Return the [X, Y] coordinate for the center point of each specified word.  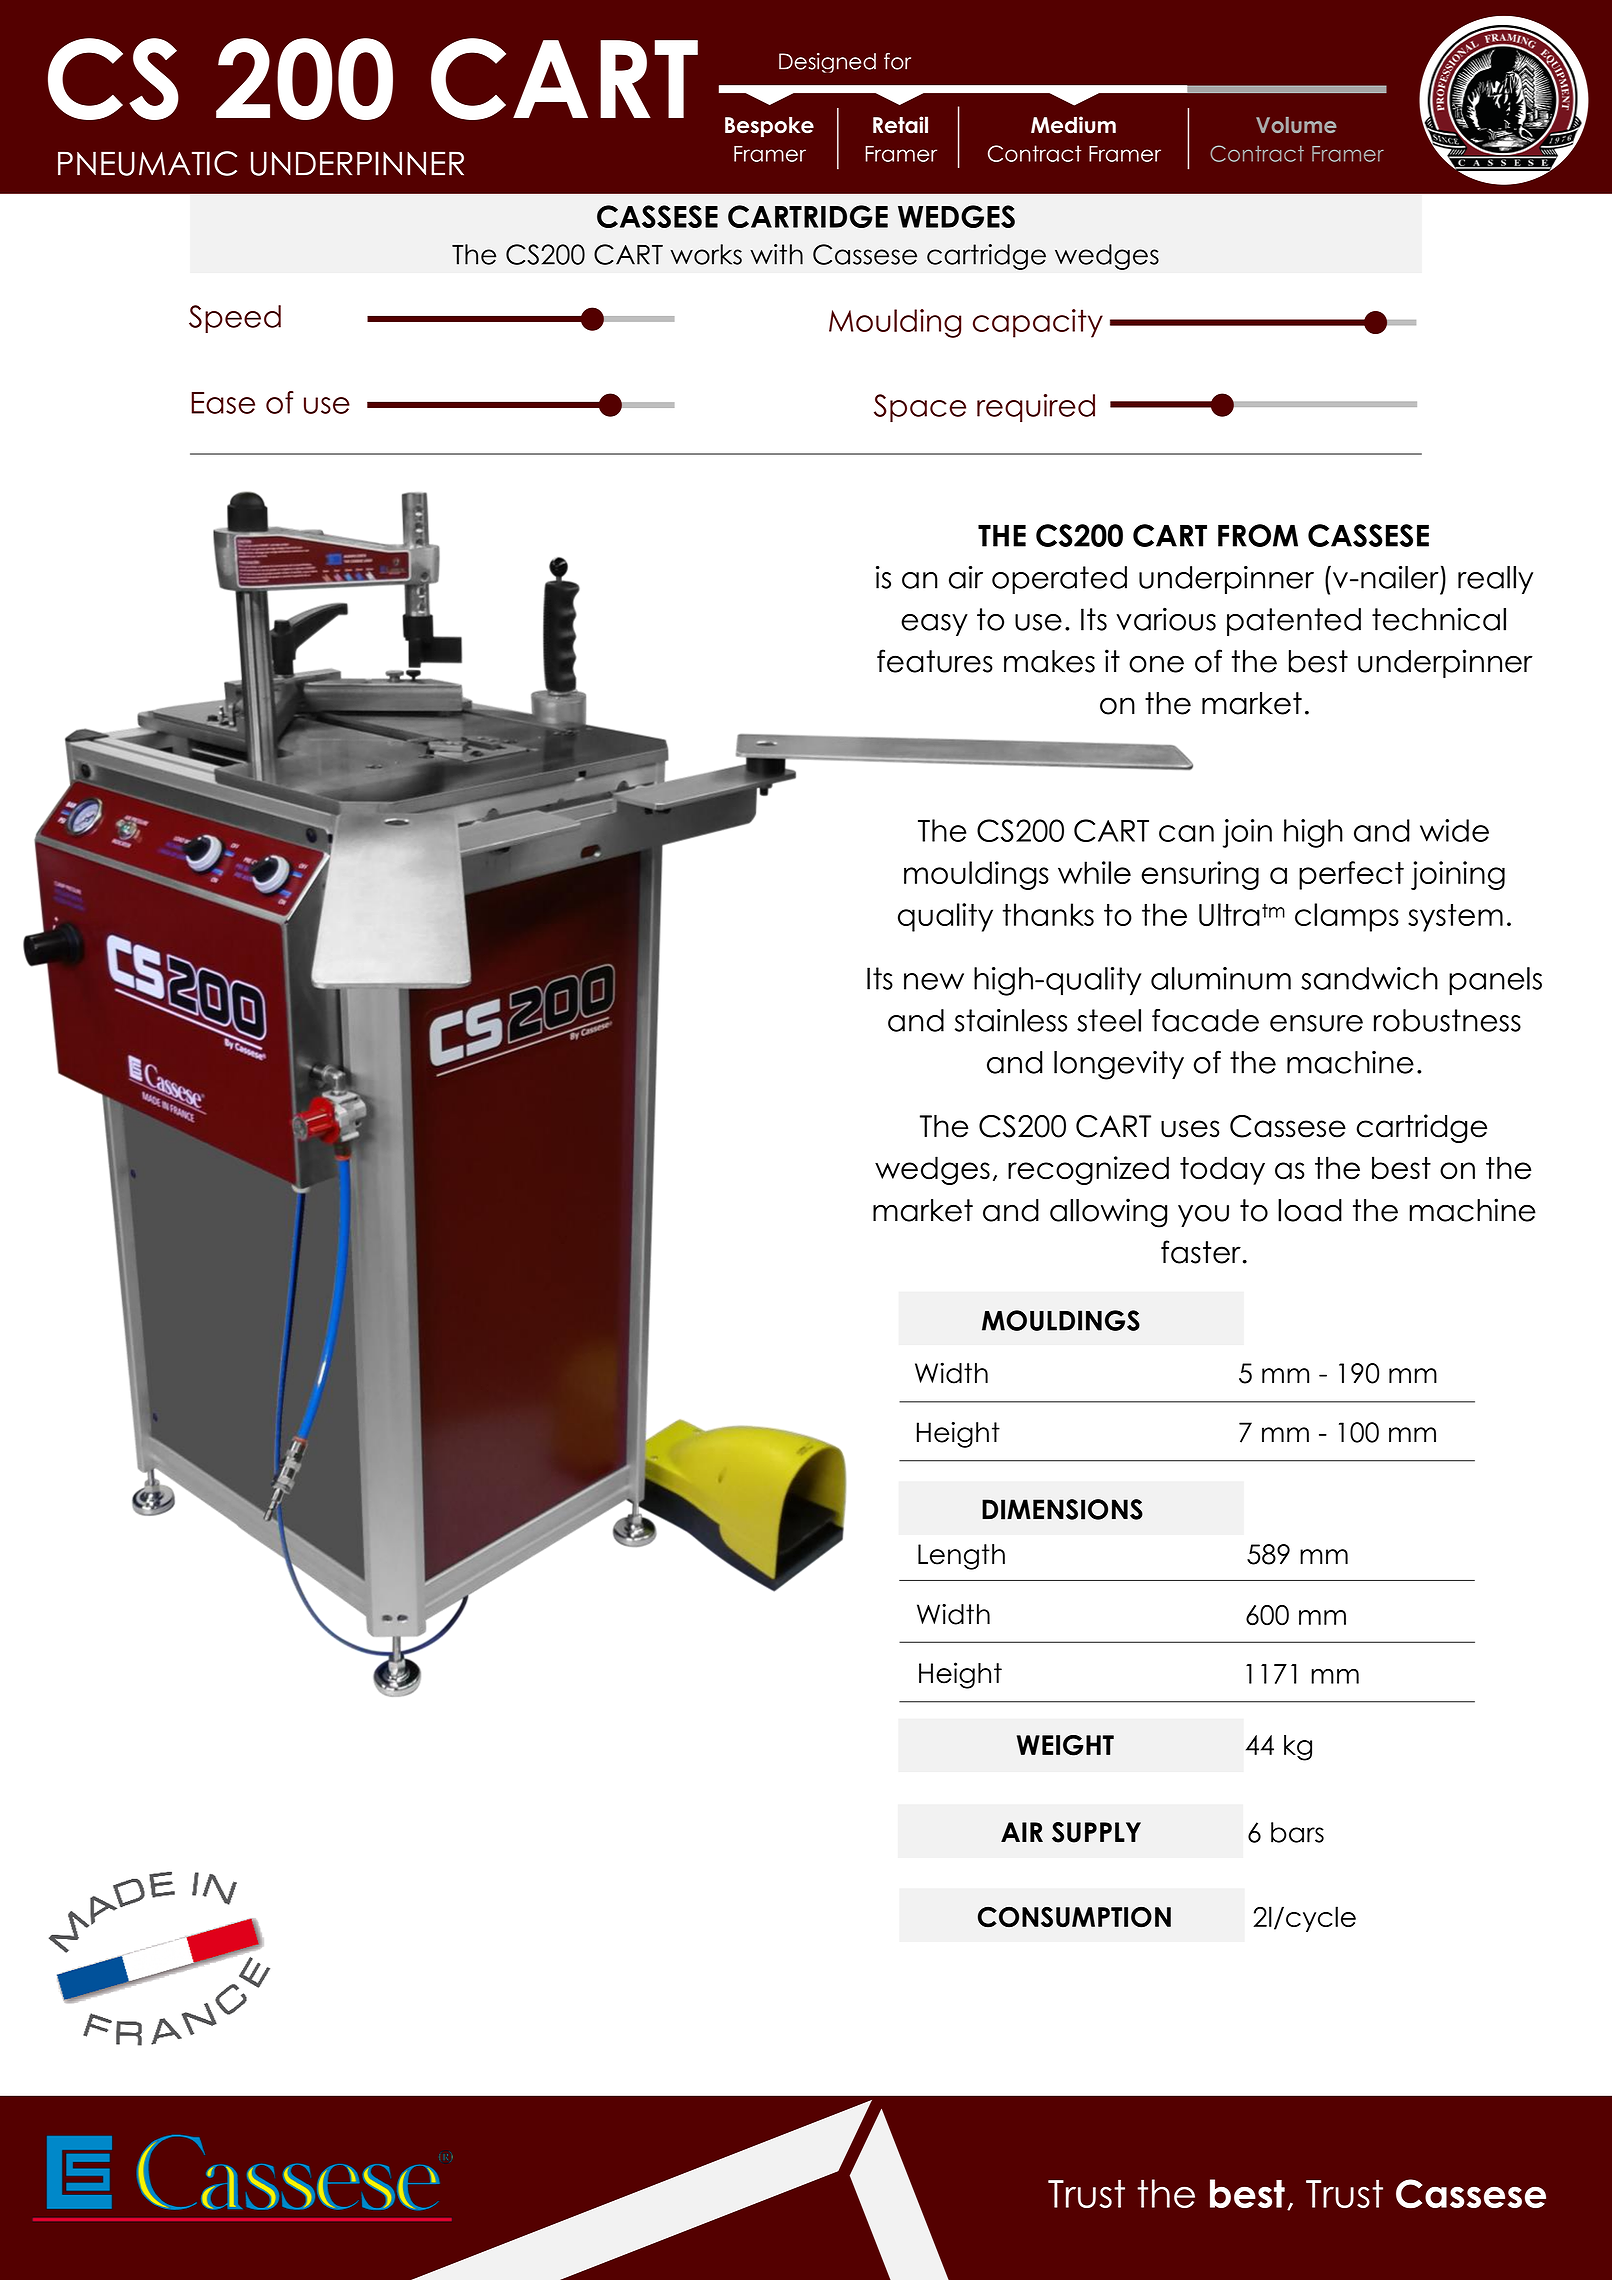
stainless [1011, 1020]
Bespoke [769, 127]
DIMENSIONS [1062, 1509]
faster [1201, 1252]
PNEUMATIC [147, 163]
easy [934, 625]
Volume [1296, 125]
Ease [223, 403]
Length [961, 1557]
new [934, 981]
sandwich [1369, 978]
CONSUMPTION [1074, 1917]
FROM [1258, 535]
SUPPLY [1096, 1832]
